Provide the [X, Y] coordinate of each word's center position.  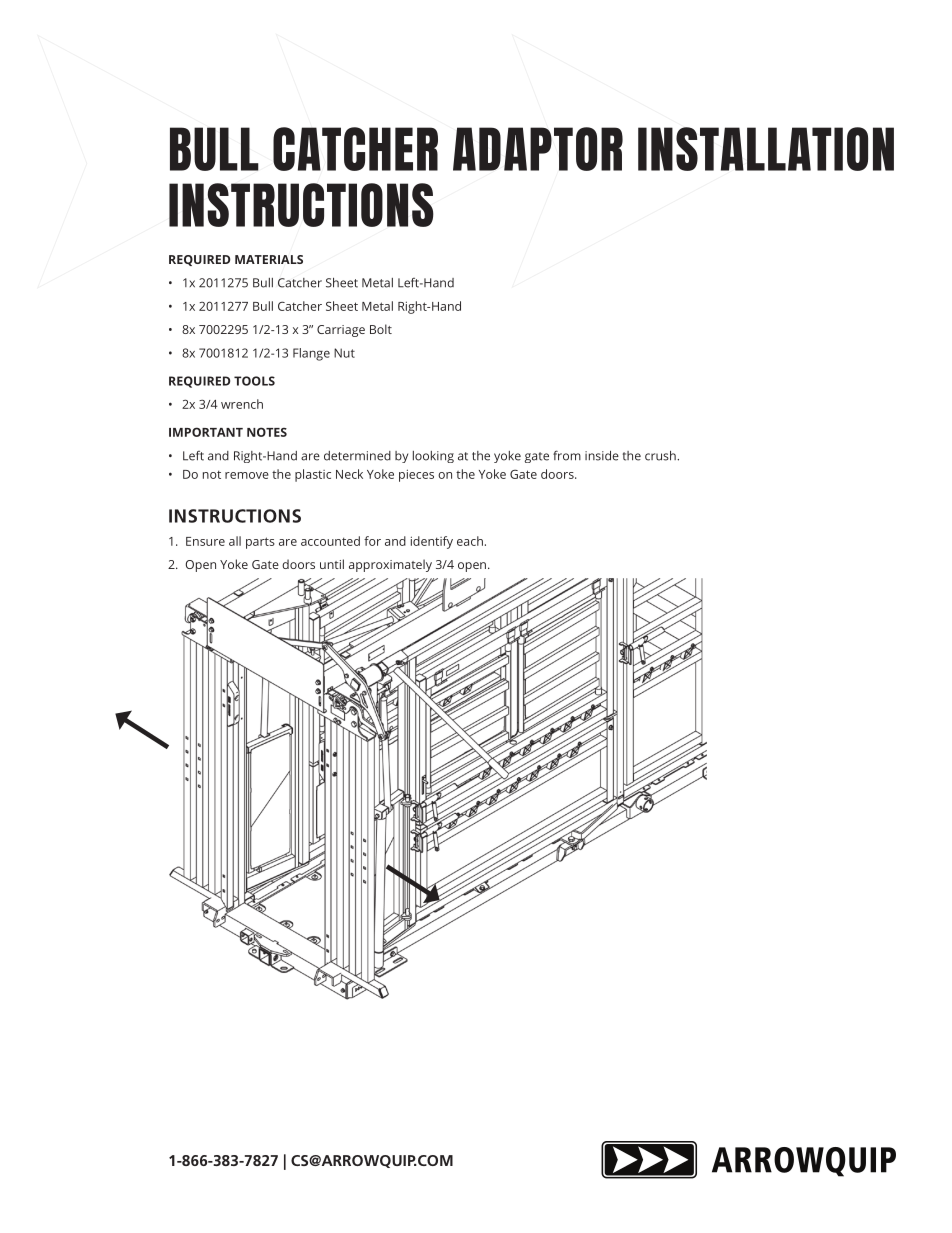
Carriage [341, 331]
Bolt [381, 329]
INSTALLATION [766, 149]
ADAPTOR [538, 149]
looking [433, 457]
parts [260, 543]
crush [661, 456]
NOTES [267, 432]
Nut [344, 353]
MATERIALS [269, 259]
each [470, 541]
